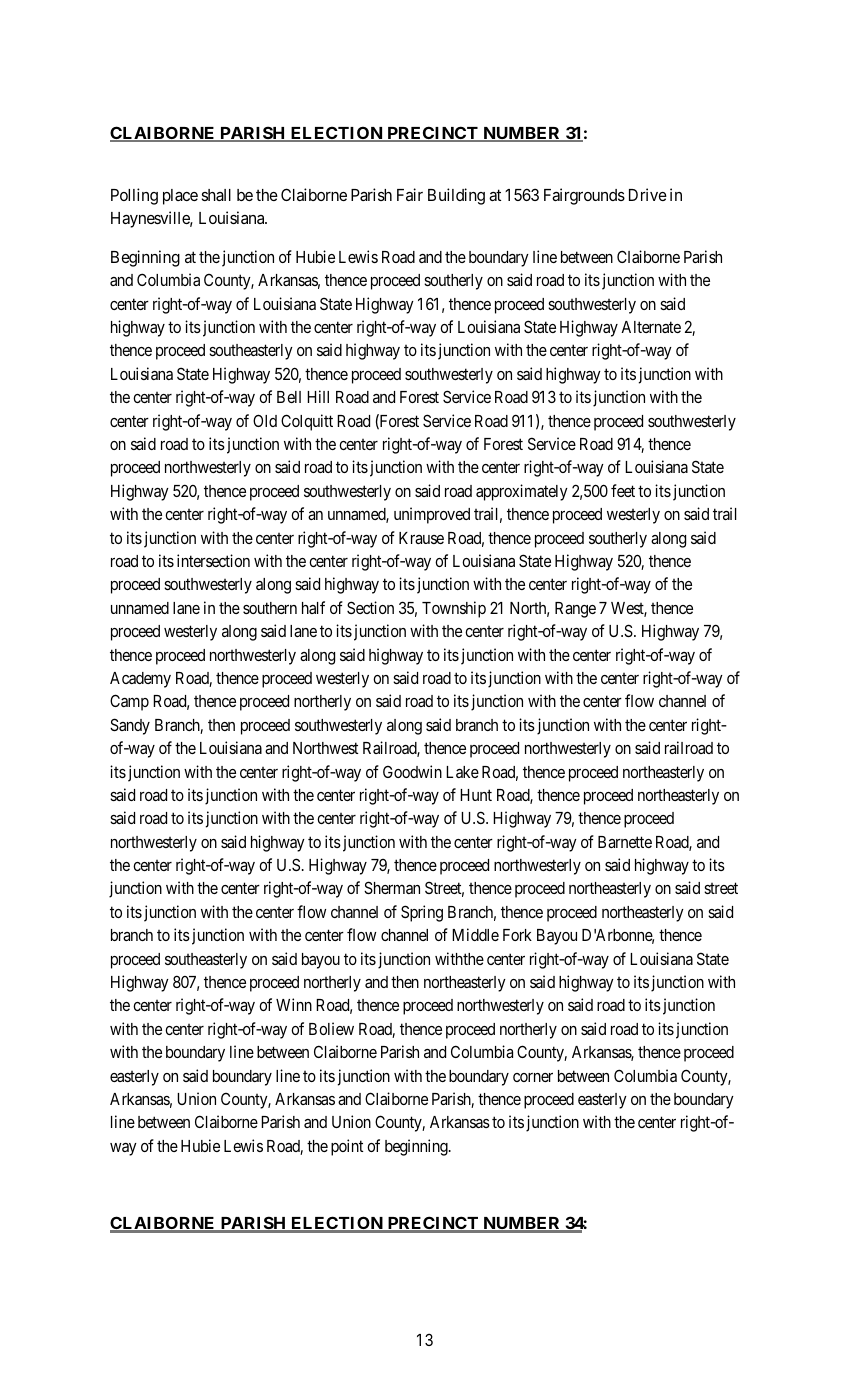 Image resolution: width=849 pixels, height=1400 pixels. Describe the element at coordinates (140, 680) in the screenshot. I see `Academy` at that location.
